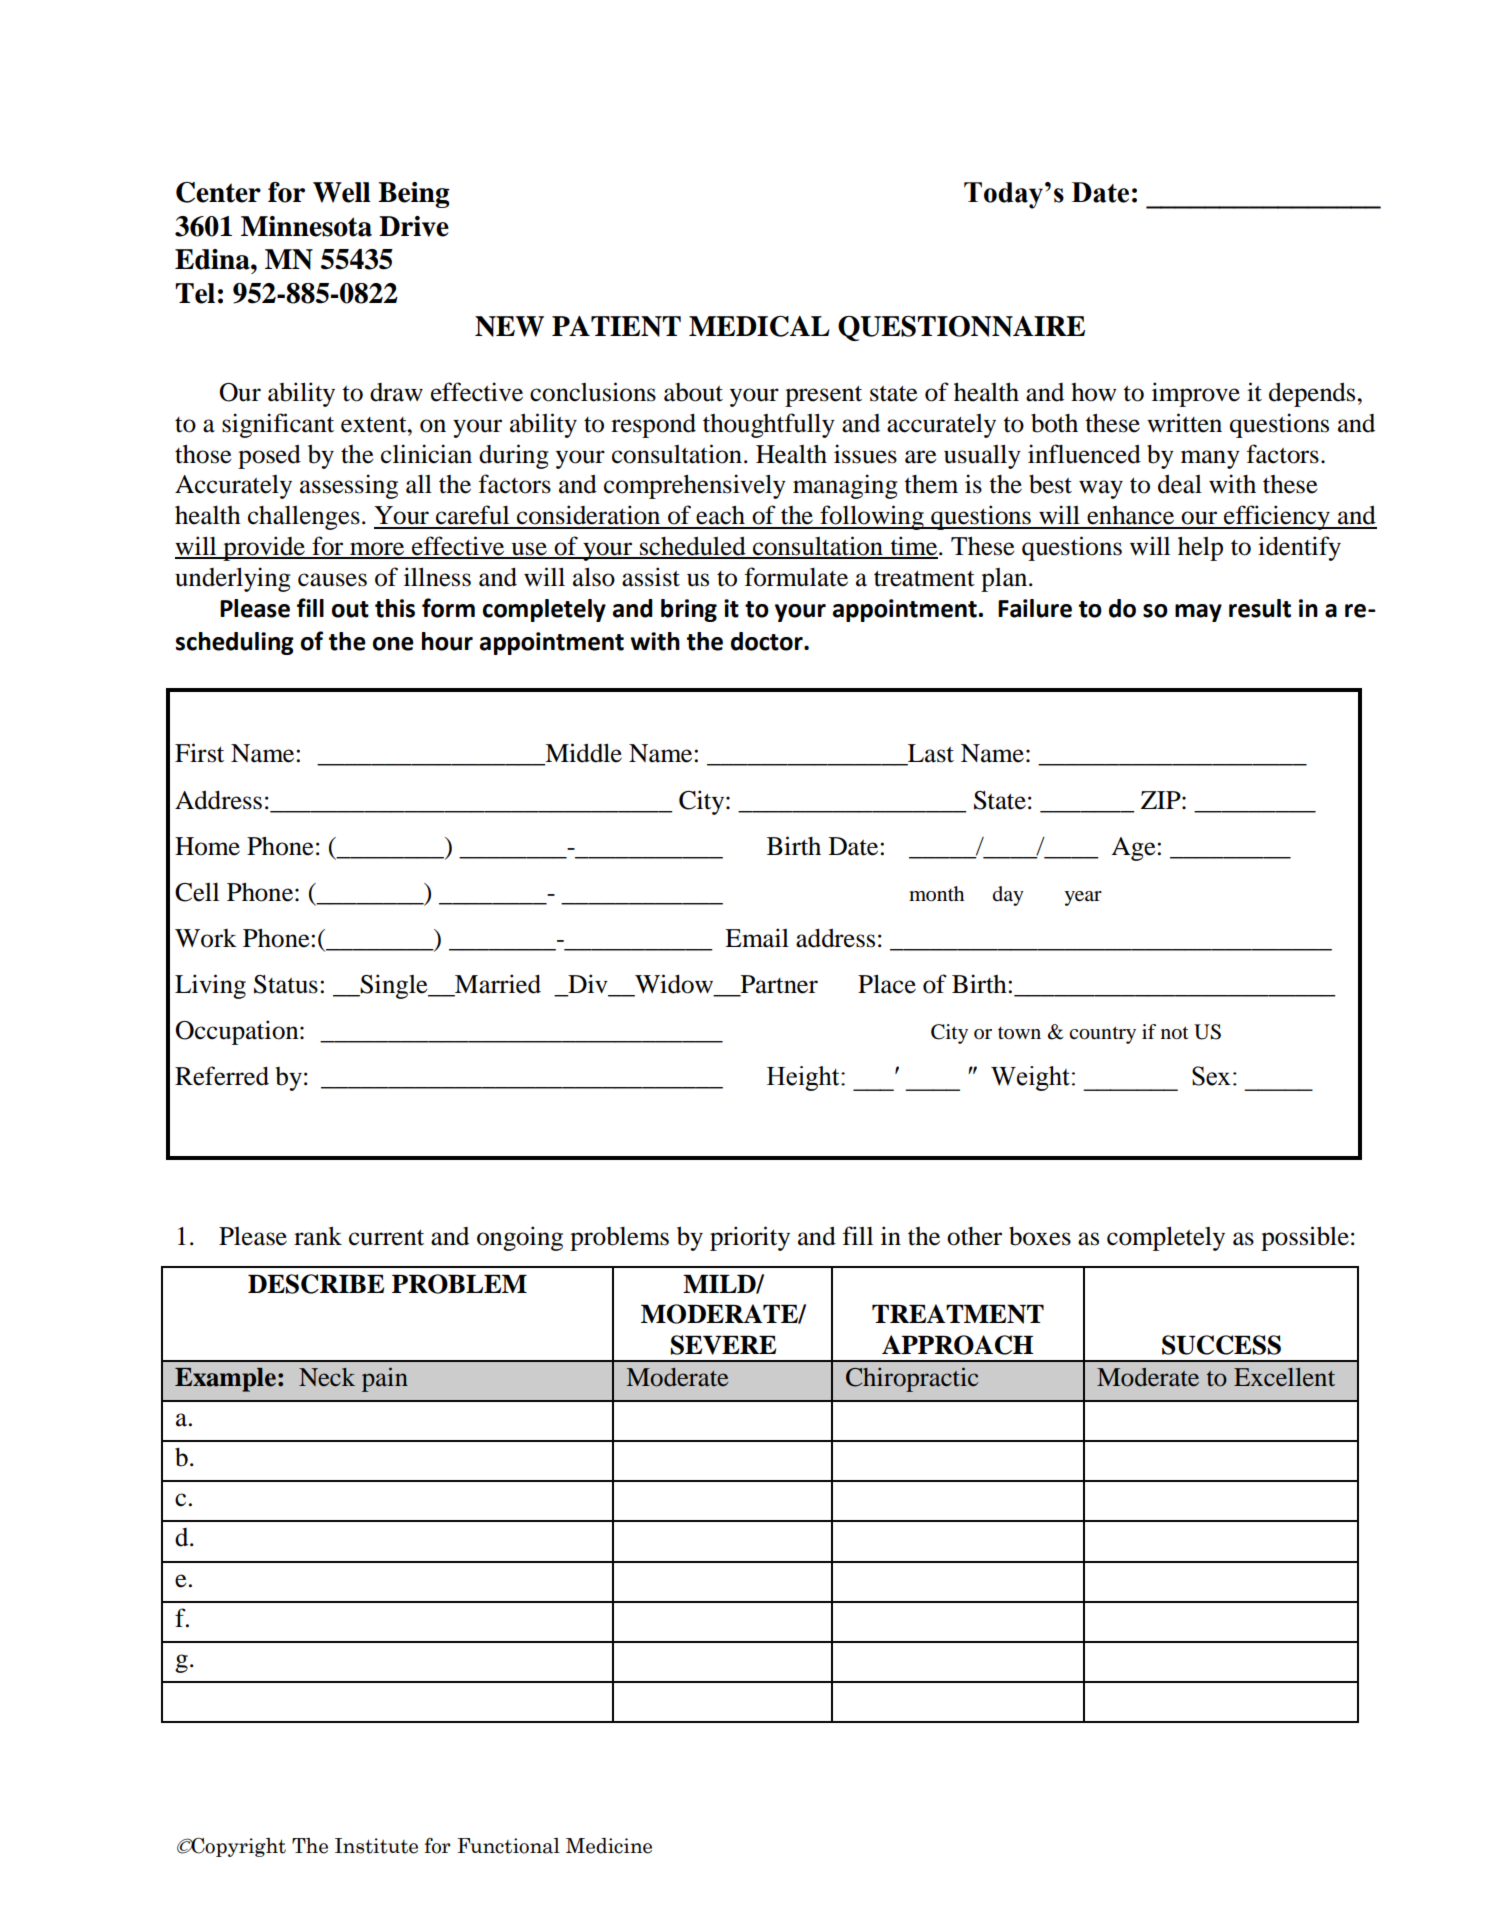  What do you see at coordinates (1196, 394) in the document?
I see `improve` at bounding box center [1196, 394].
